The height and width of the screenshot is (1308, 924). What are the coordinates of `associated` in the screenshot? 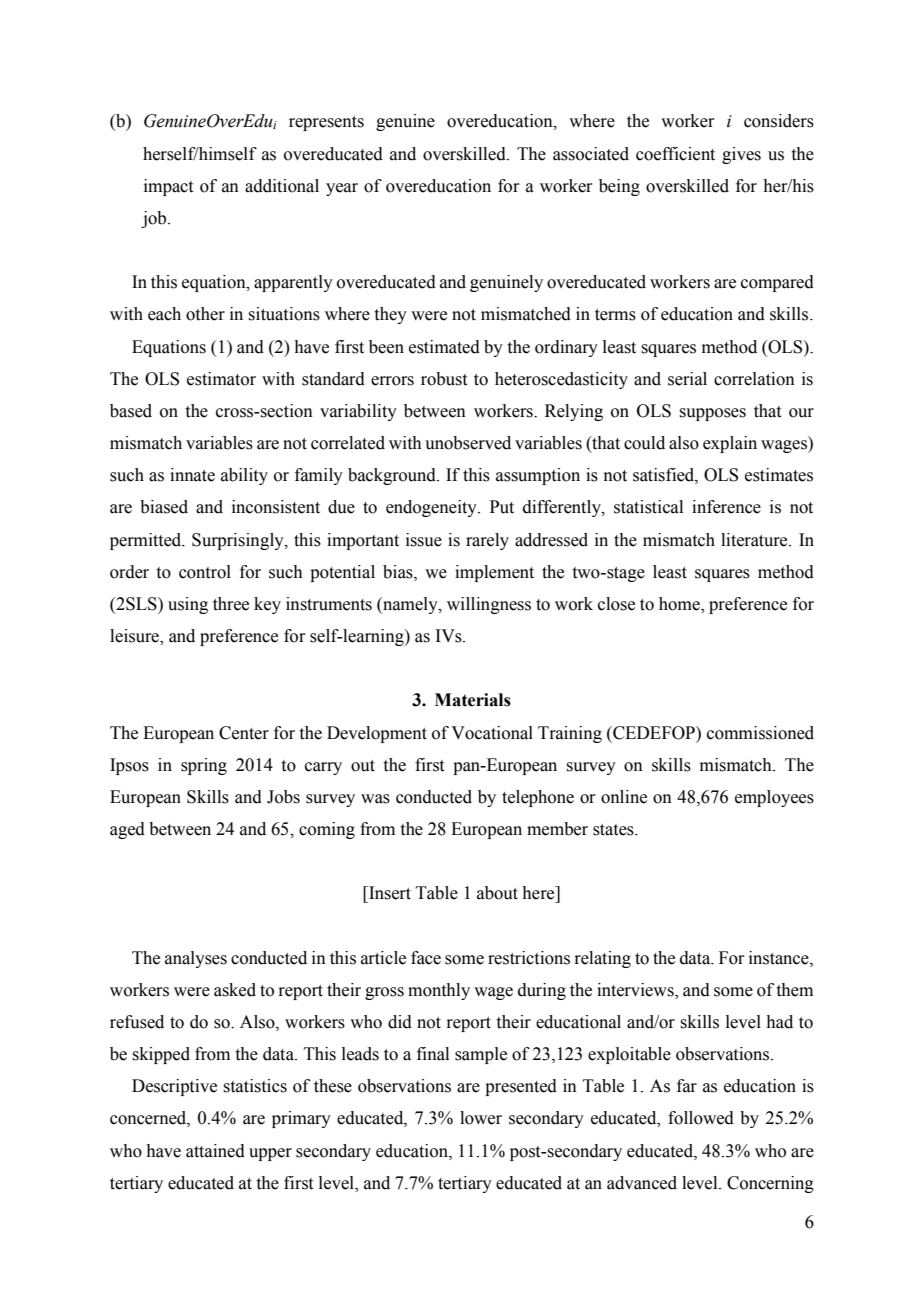 It's located at (591, 154).
